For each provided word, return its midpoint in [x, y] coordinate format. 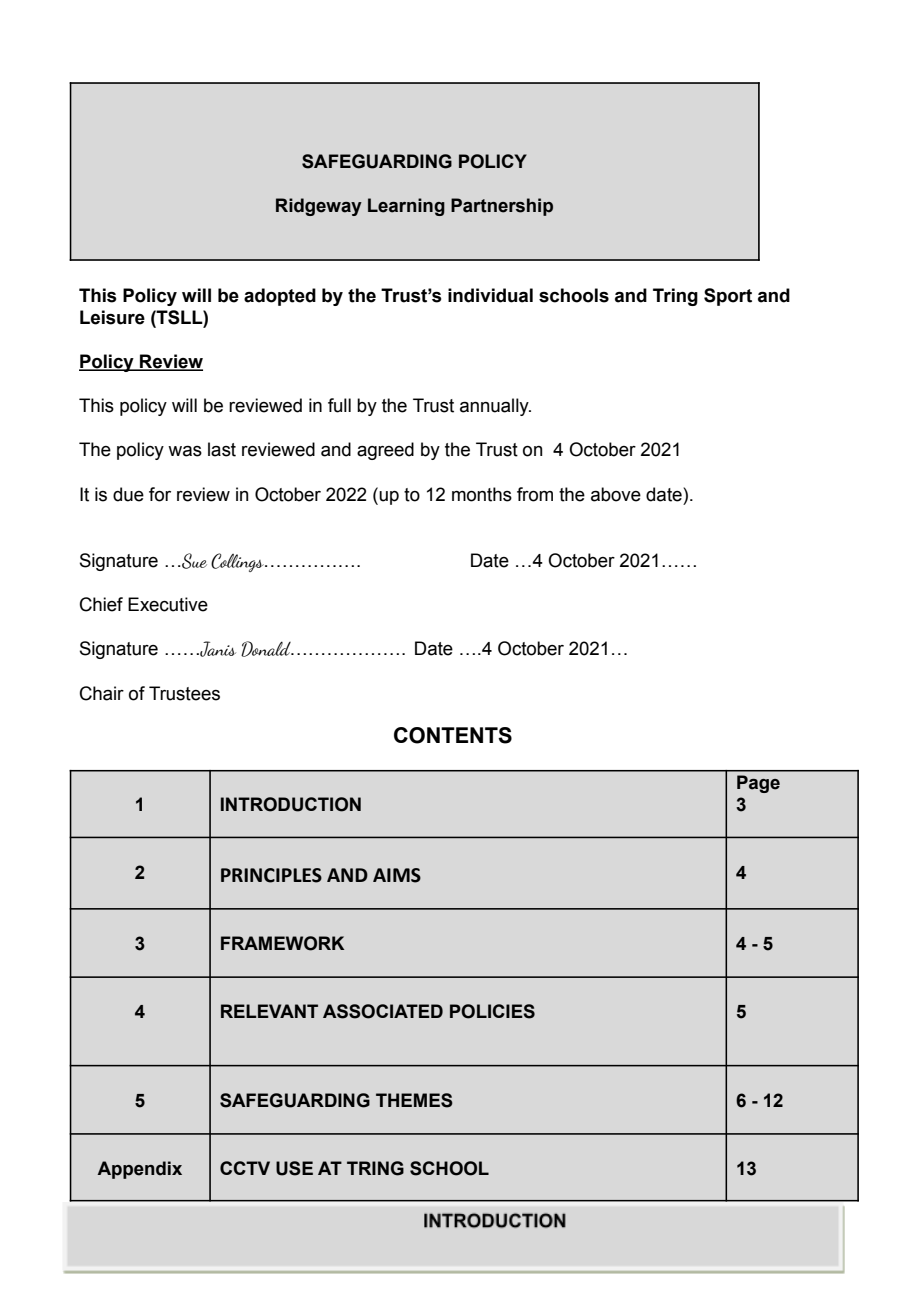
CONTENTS [453, 735]
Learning [406, 207]
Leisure [112, 317]
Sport [728, 297]
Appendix [139, 1170]
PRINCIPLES [271, 875]
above [616, 494]
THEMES [414, 1100]
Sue [193, 561]
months [482, 494]
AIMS [397, 875]
